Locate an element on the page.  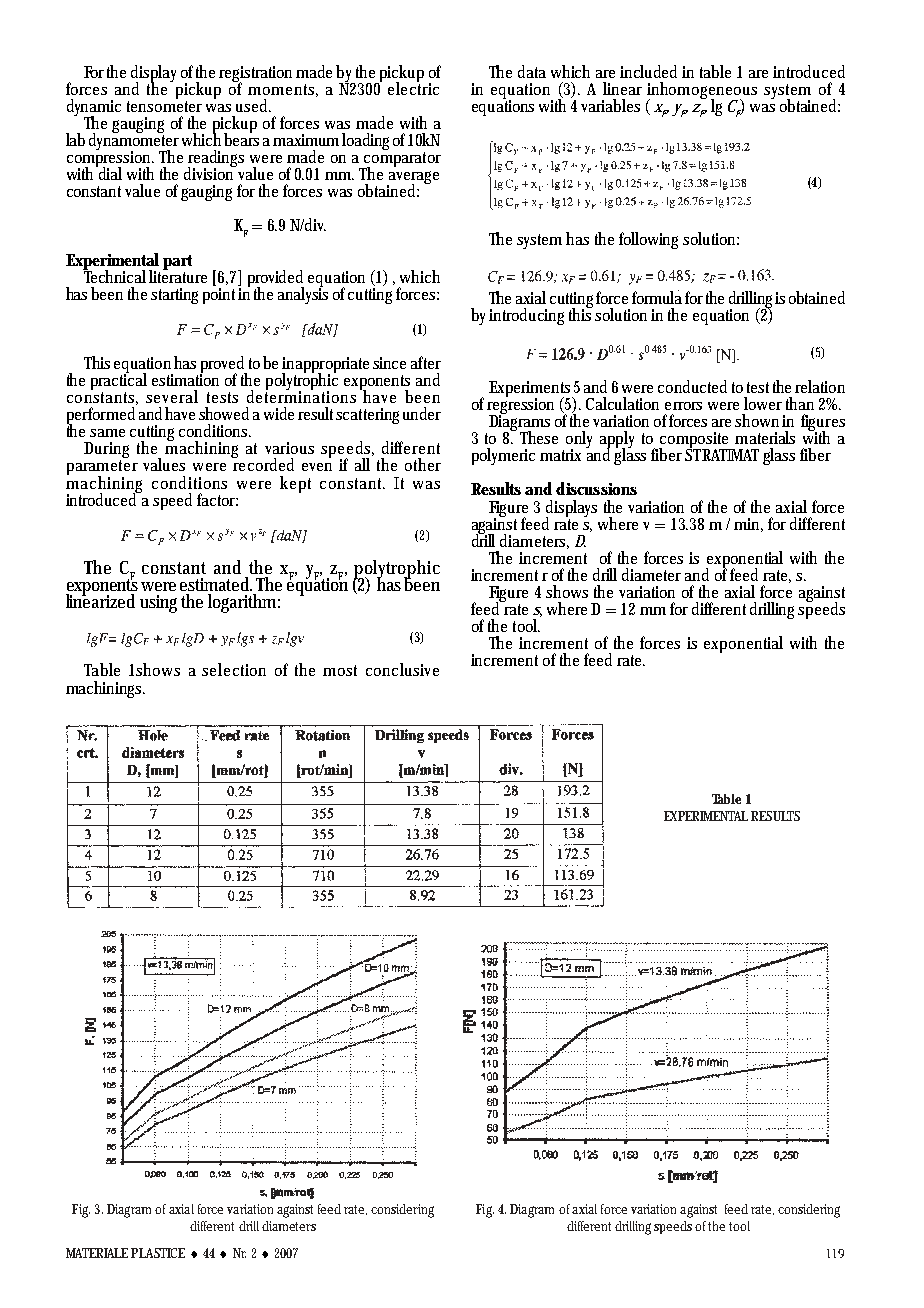
using is located at coordinates (161, 604).
